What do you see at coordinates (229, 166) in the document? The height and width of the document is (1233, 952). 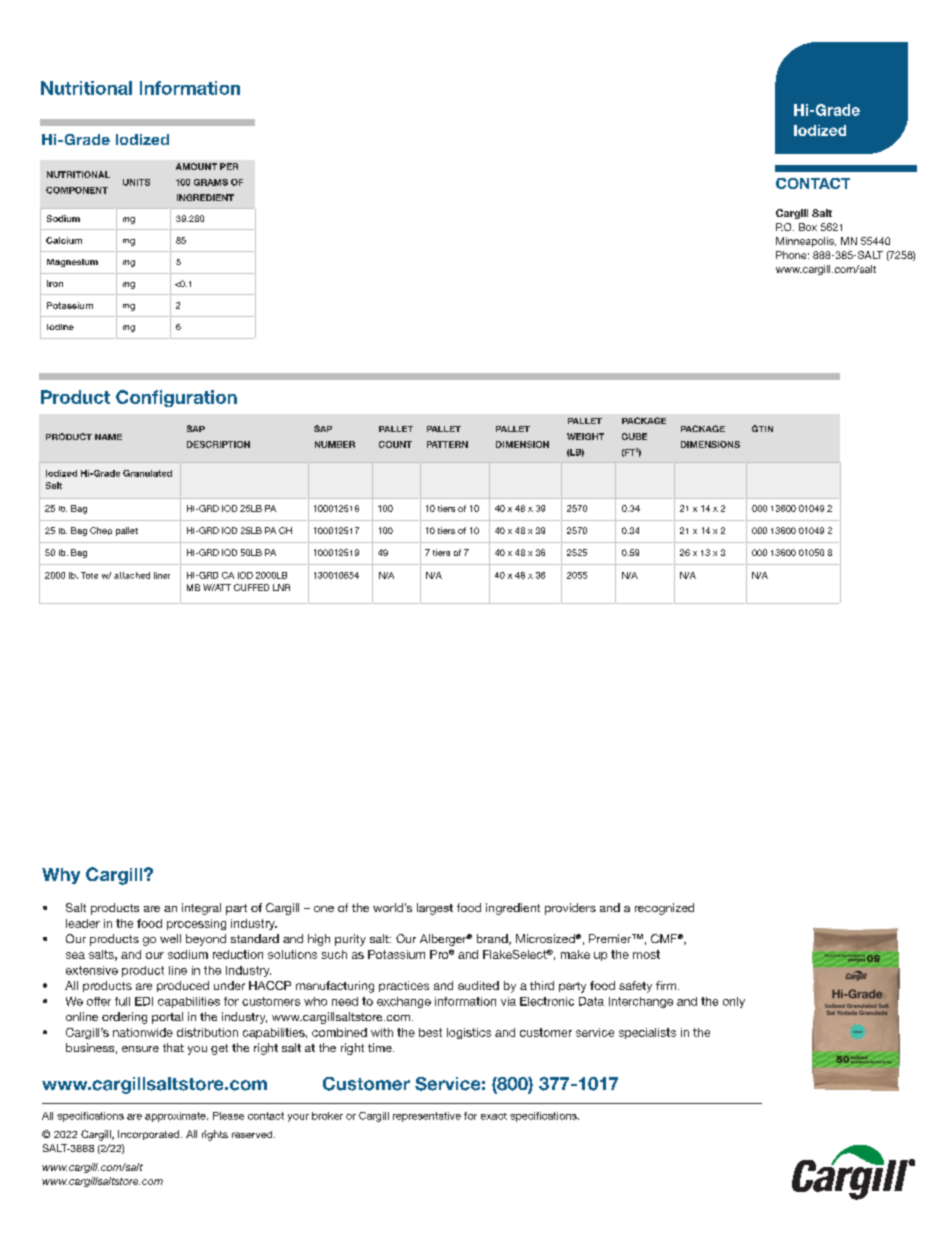 I see `PER` at bounding box center [229, 166].
